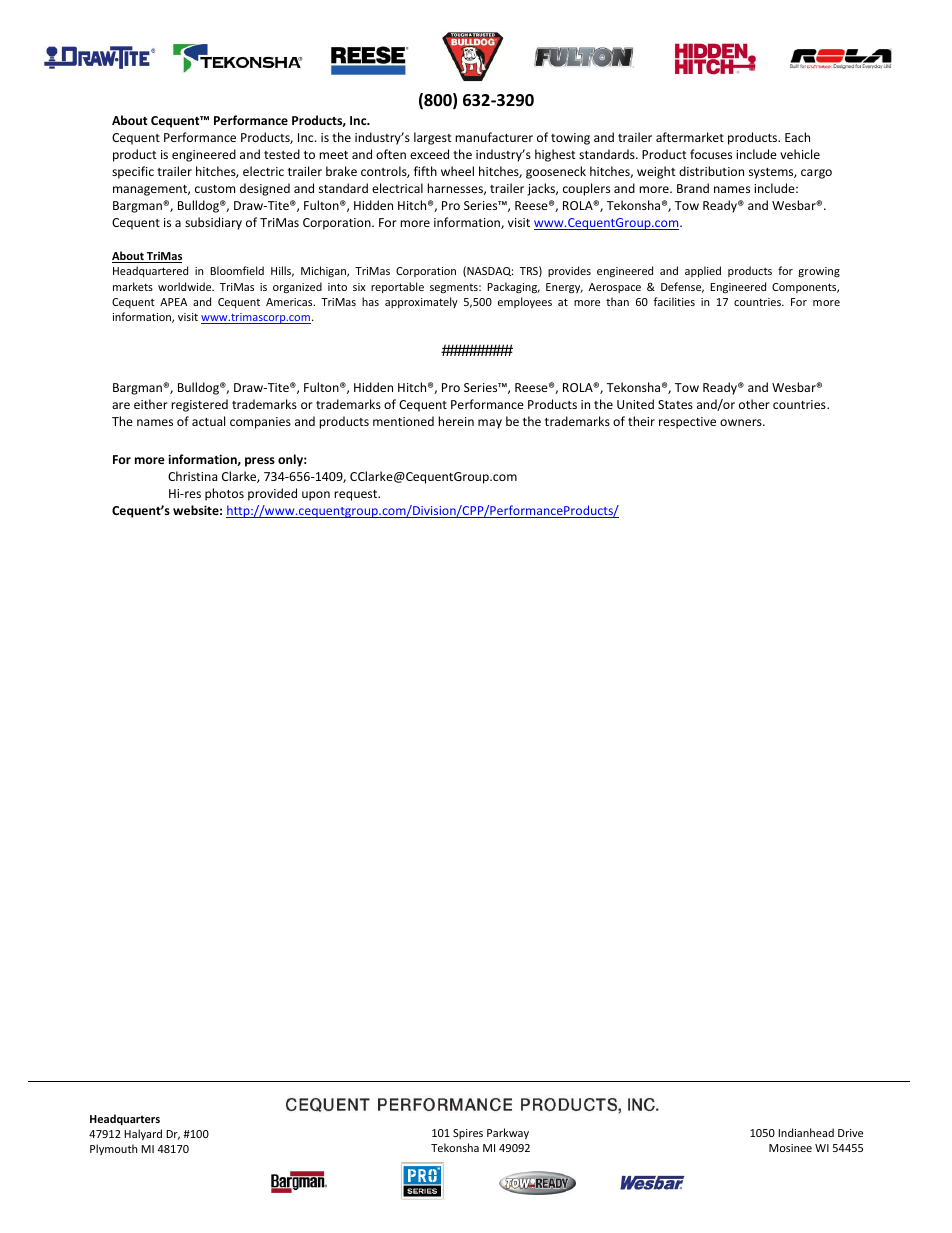  What do you see at coordinates (508, 1133) in the screenshot?
I see `Parkway` at bounding box center [508, 1133].
